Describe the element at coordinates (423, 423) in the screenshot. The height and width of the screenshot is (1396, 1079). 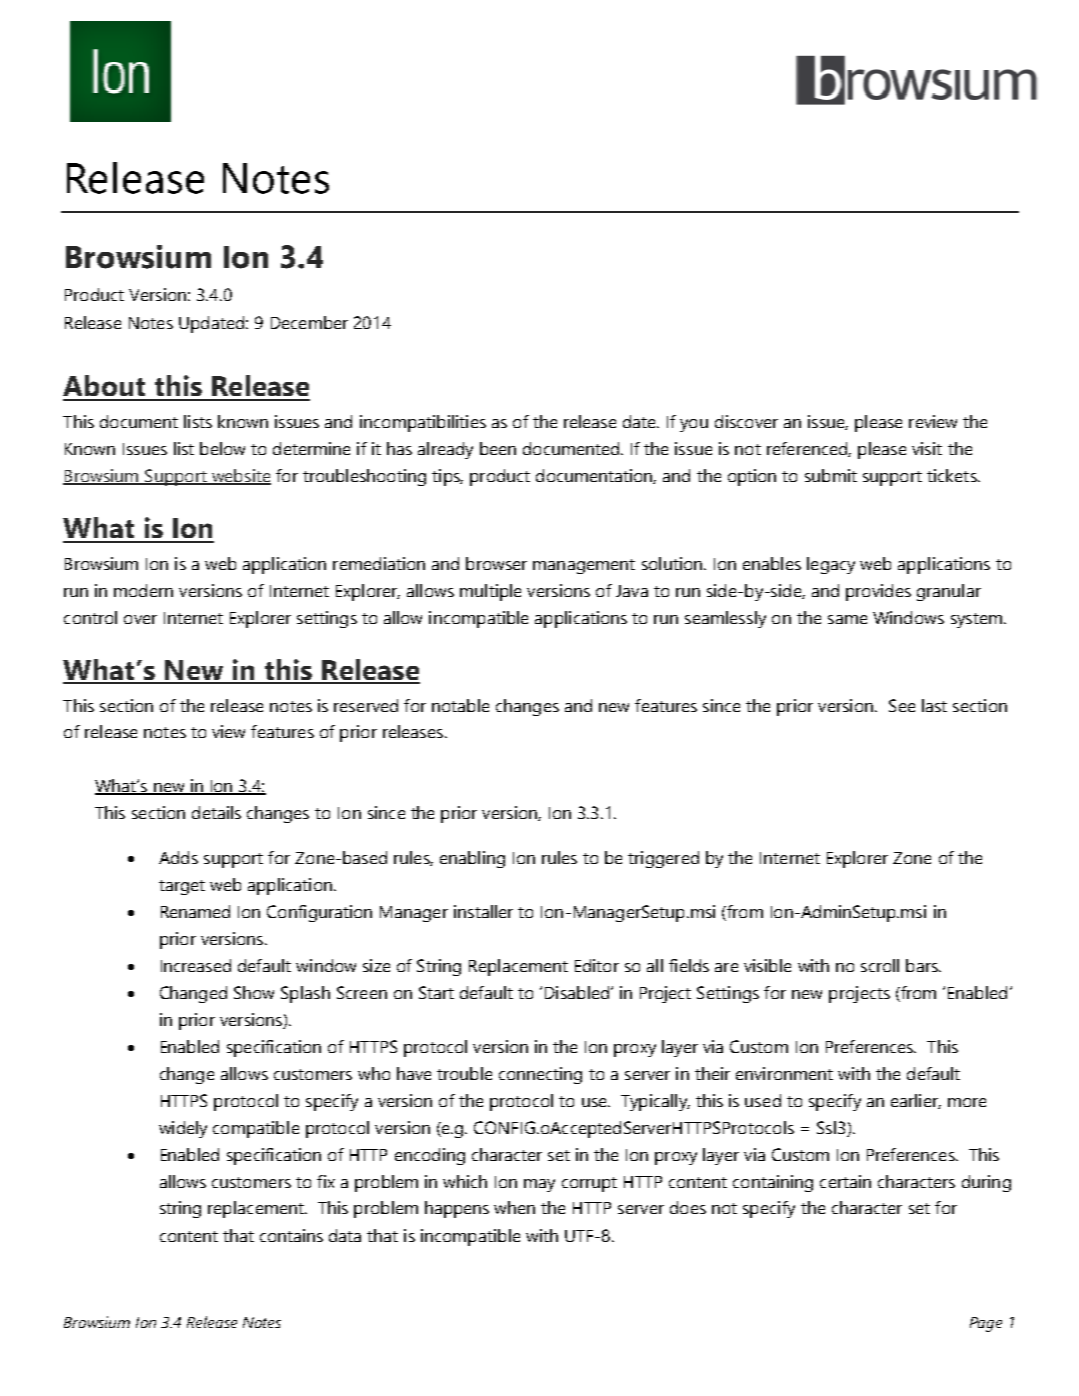
I see `incompatibilities` at that location.
